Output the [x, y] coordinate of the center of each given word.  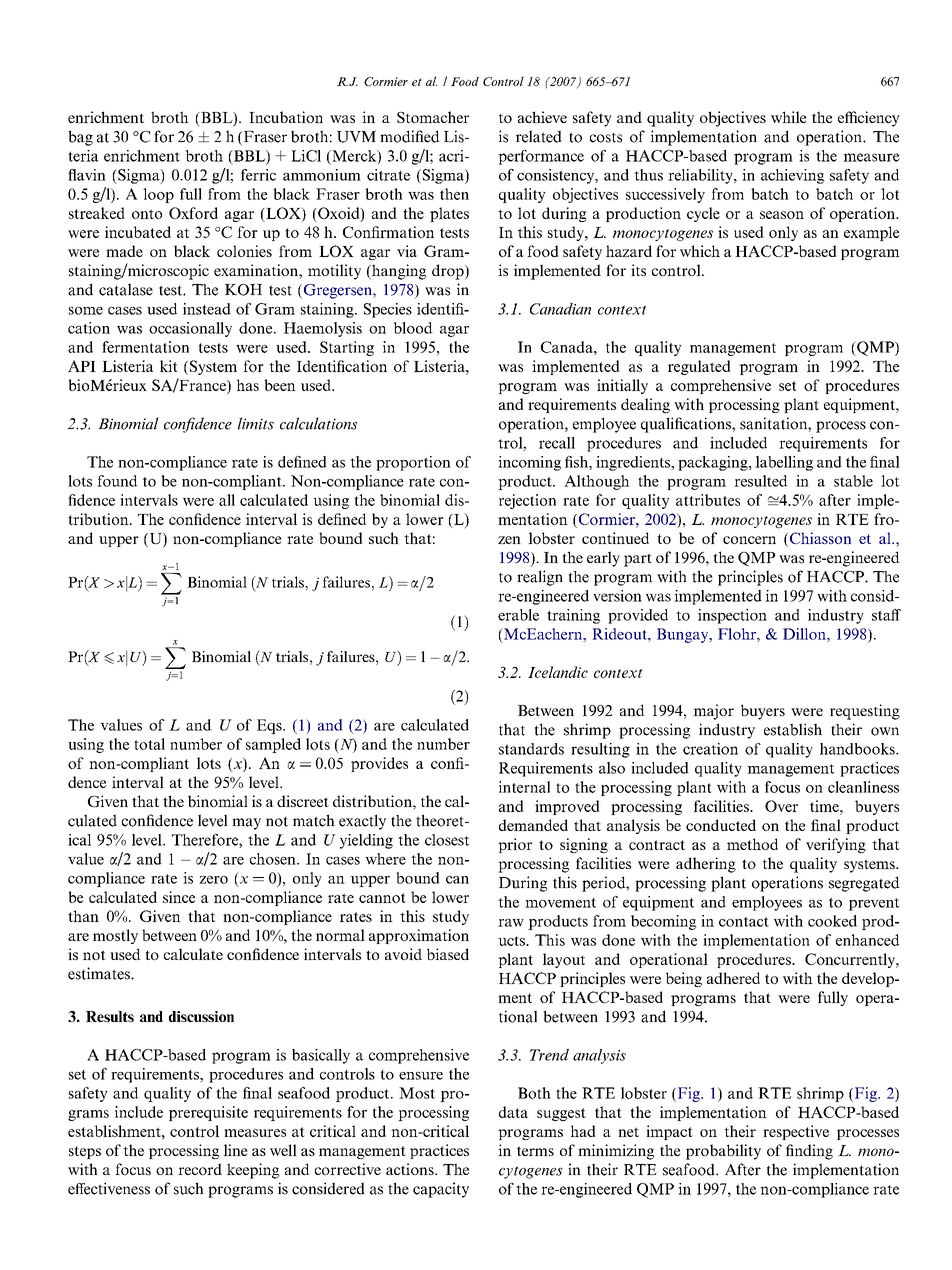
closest [447, 840]
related [539, 136]
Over [781, 806]
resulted [761, 481]
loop [158, 195]
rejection [527, 501]
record [200, 1169]
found [117, 481]
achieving [792, 176]
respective [796, 1132]
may [246, 824]
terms [535, 1151]
